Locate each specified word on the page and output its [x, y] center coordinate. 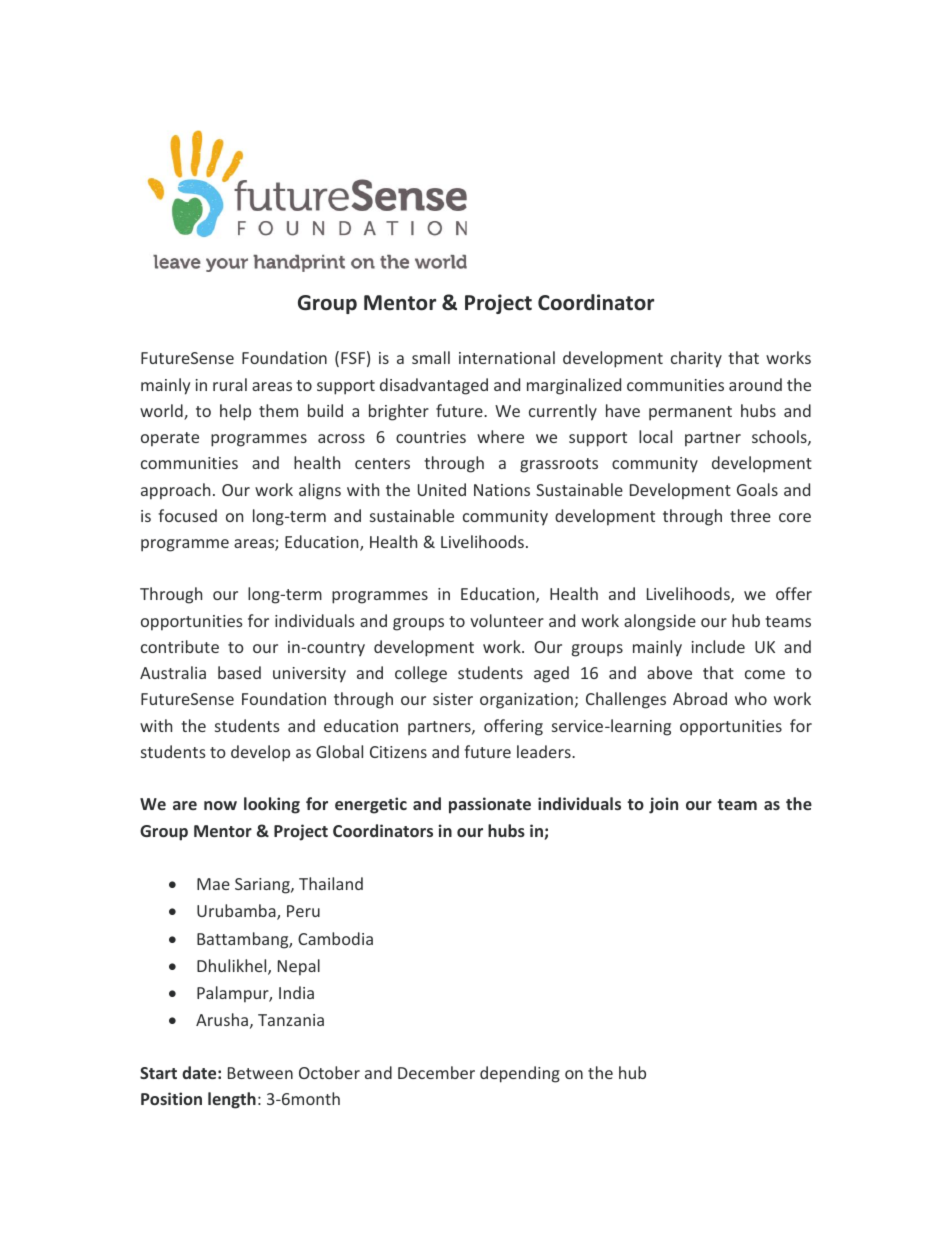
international [507, 357]
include [718, 646]
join [663, 805]
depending [520, 1074]
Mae [213, 884]
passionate [490, 805]
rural [230, 384]
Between [260, 1073]
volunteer [507, 620]
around [755, 384]
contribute [180, 646]
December [436, 1072]
